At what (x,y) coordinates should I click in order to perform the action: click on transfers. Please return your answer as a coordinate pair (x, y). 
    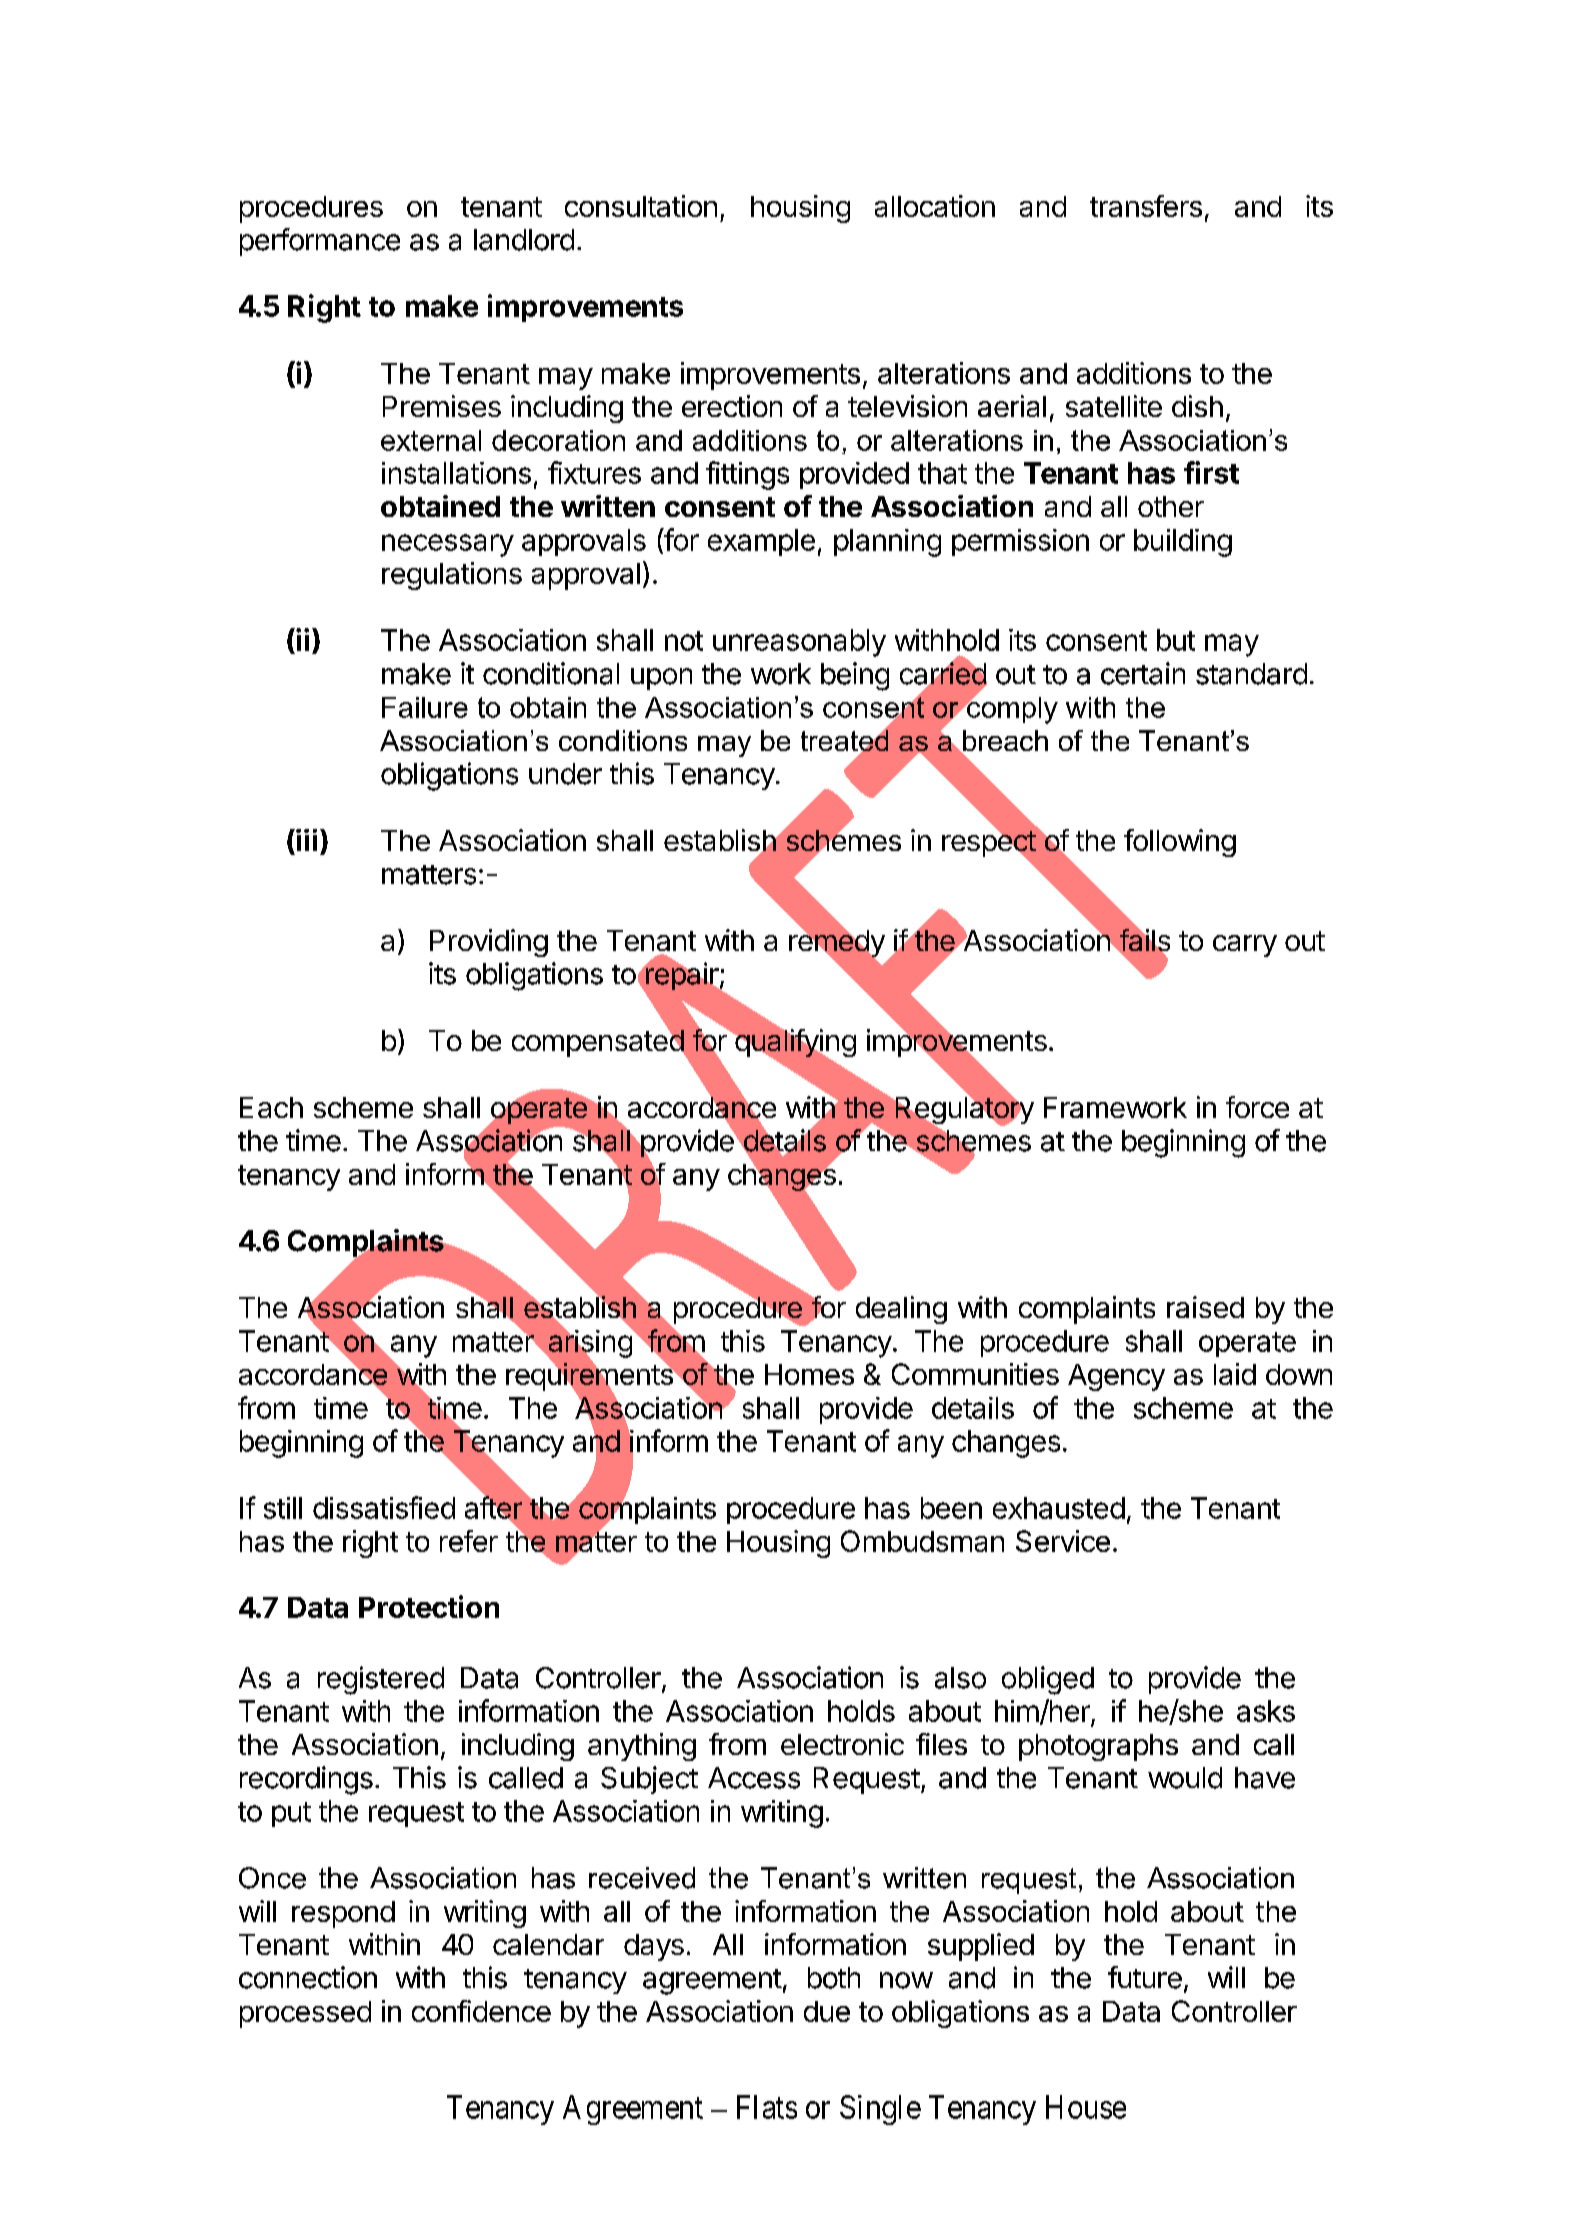
    Looking at the image, I should click on (1146, 206).
